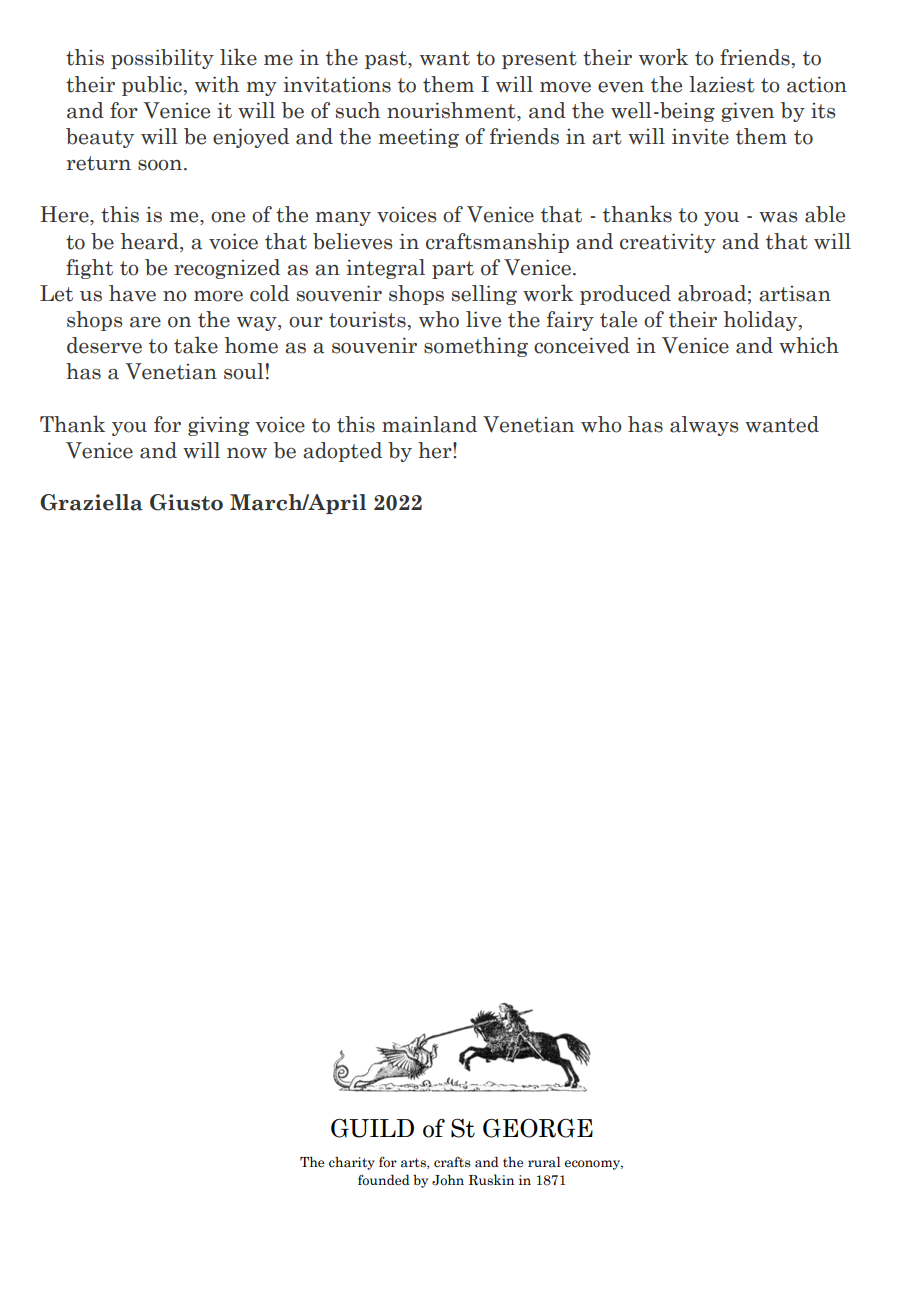 This page has width=924, height=1308. Describe the element at coordinates (352, 1163) in the page. I see `charity` at that location.
